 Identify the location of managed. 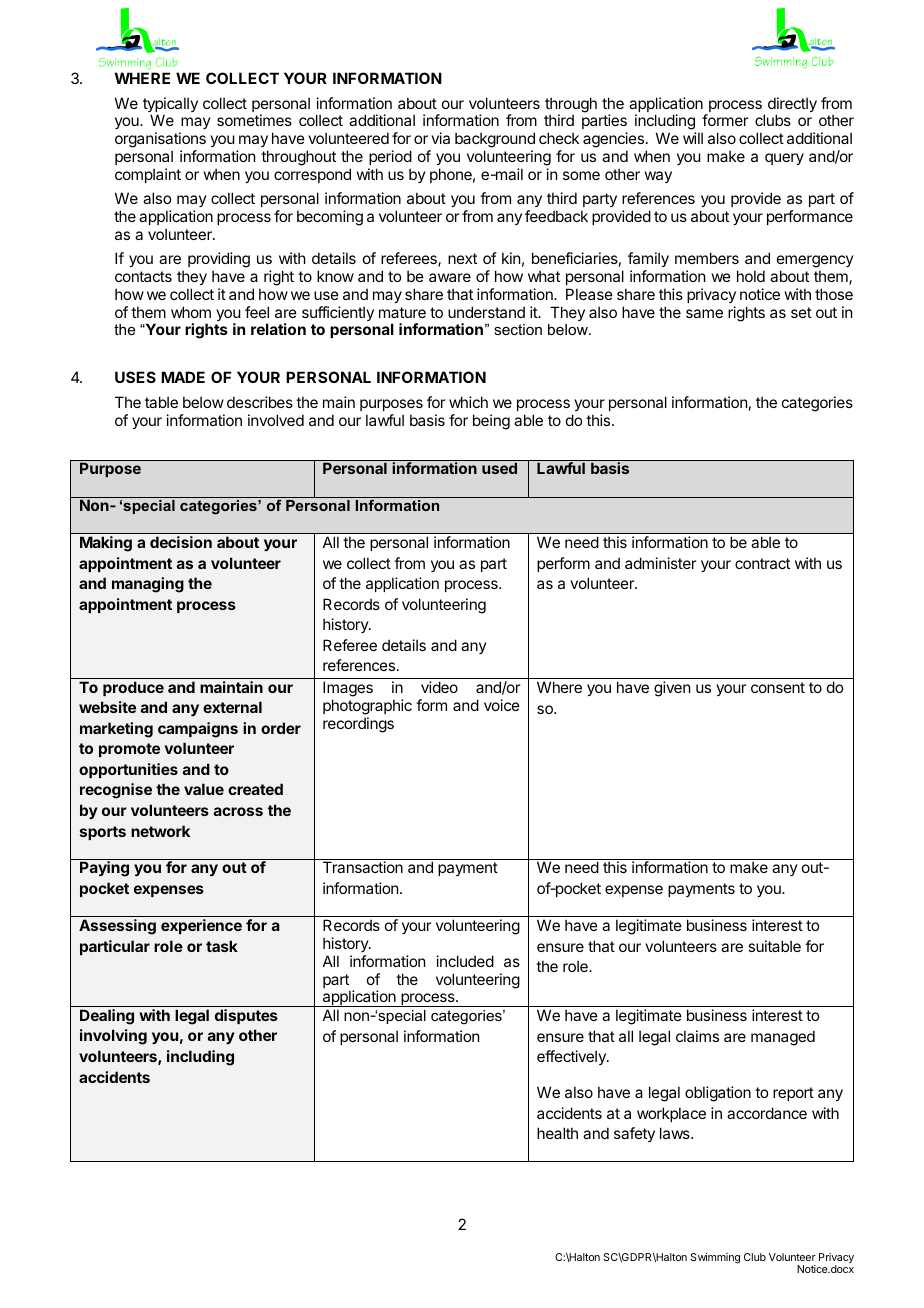
(783, 1038).
